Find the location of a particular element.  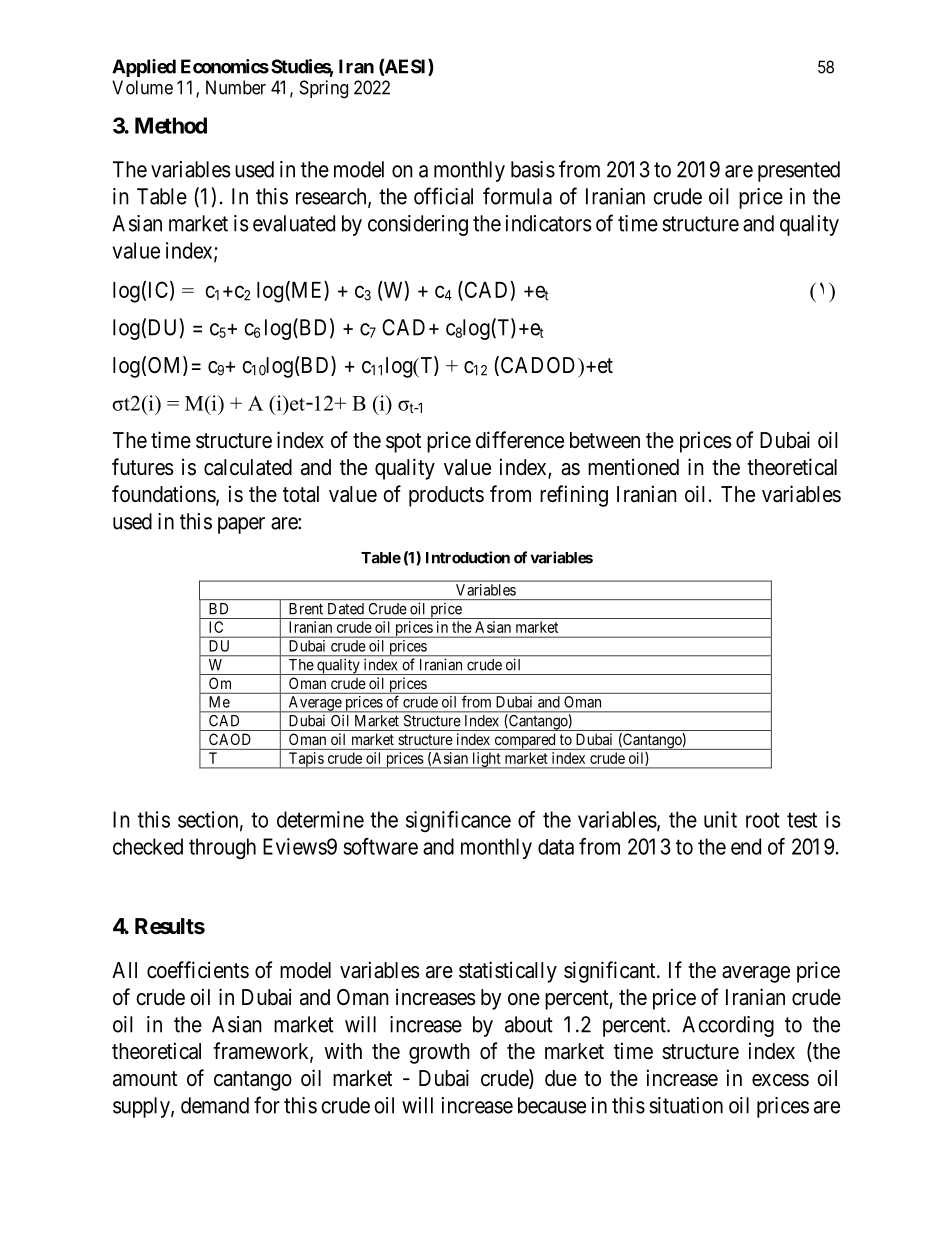

basis is located at coordinates (533, 169).
